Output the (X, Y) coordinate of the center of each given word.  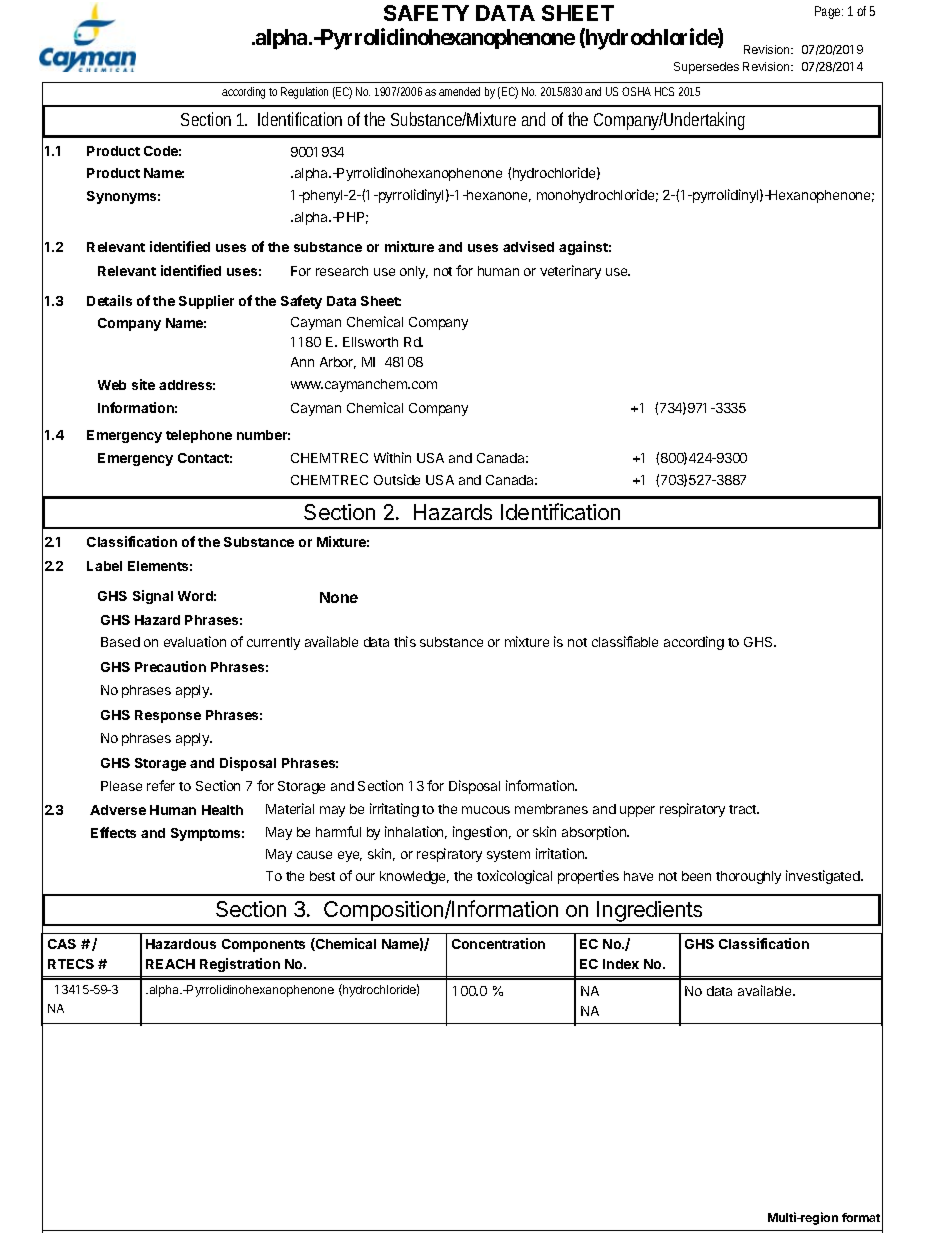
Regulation (304, 93)
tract (744, 809)
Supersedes (706, 68)
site (143, 384)
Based (120, 642)
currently (273, 643)
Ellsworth (370, 342)
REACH (170, 964)
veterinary (570, 272)
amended (459, 91)
